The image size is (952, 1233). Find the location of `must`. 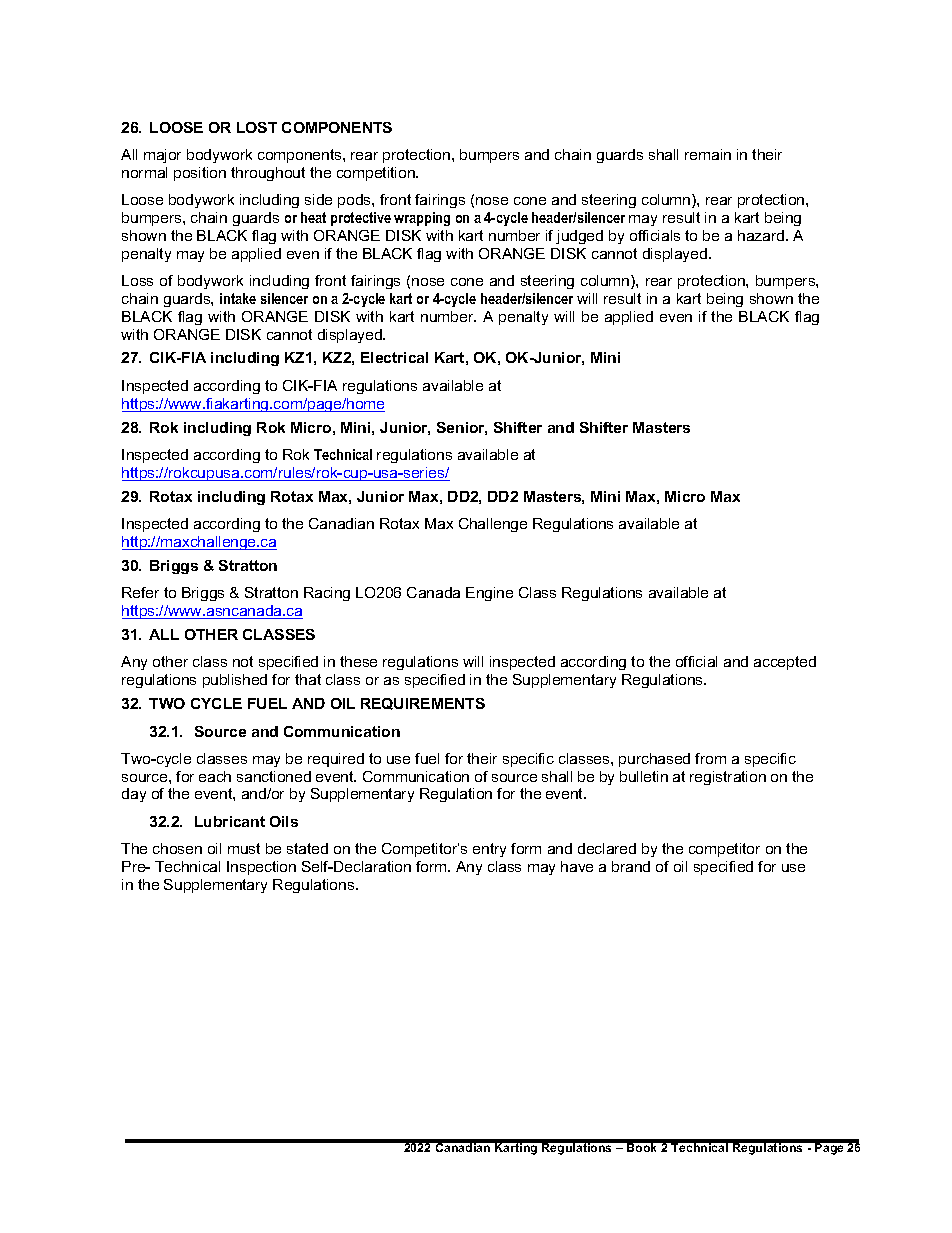

must is located at coordinates (244, 848).
